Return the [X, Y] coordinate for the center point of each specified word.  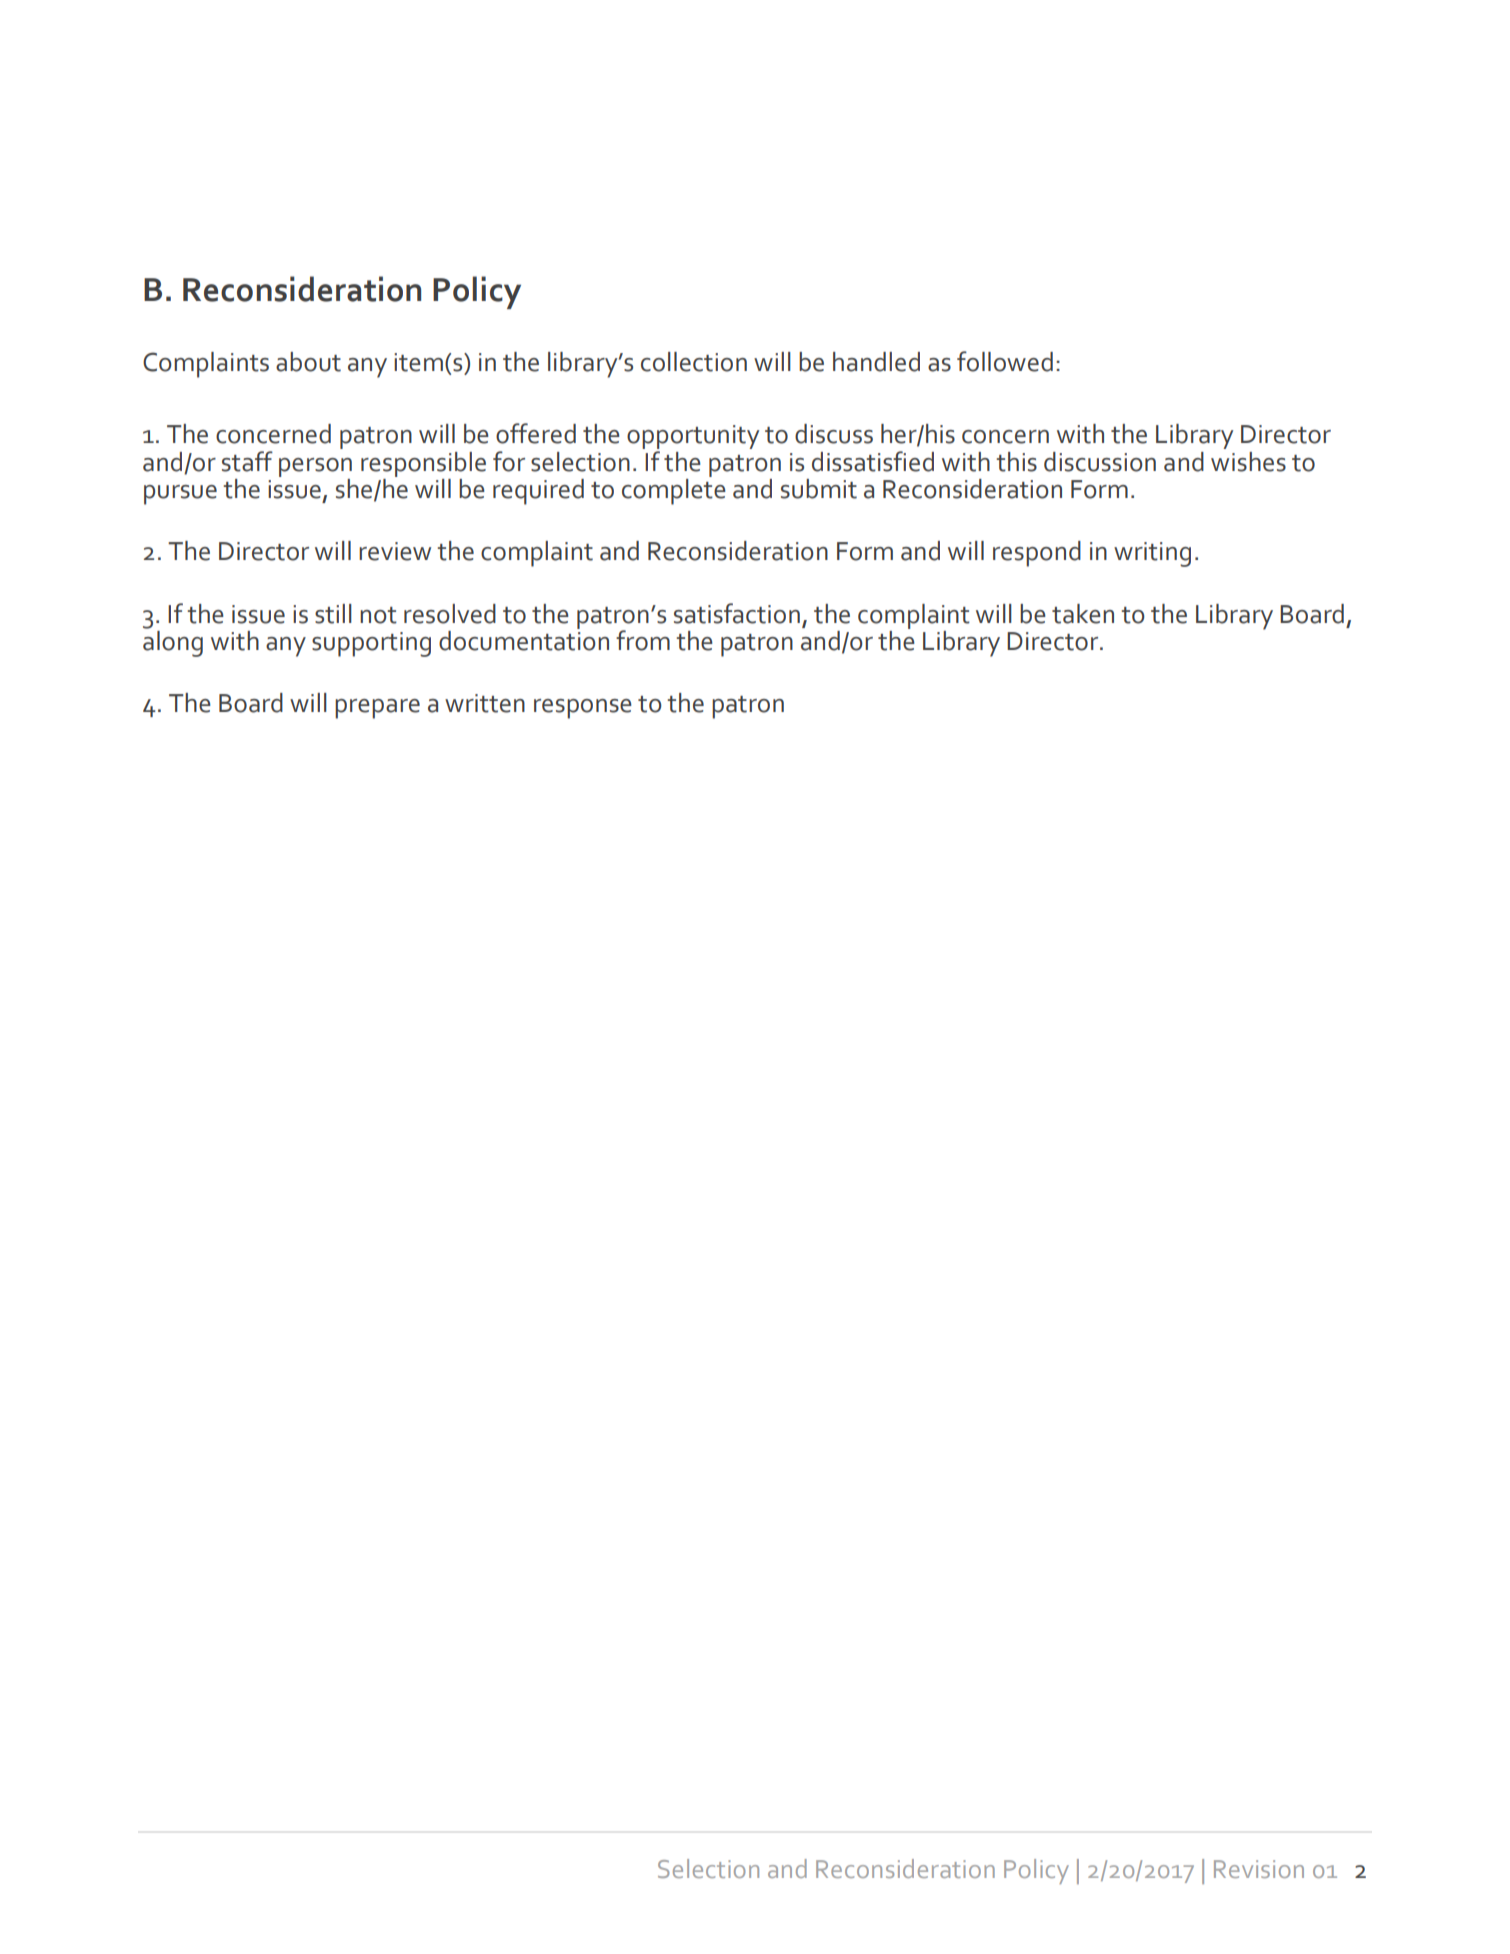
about [308, 362]
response [583, 709]
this [1016, 462]
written [485, 703]
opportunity [693, 438]
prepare [377, 709]
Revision [1259, 1869]
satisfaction [737, 613]
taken [1083, 614]
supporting [371, 644]
